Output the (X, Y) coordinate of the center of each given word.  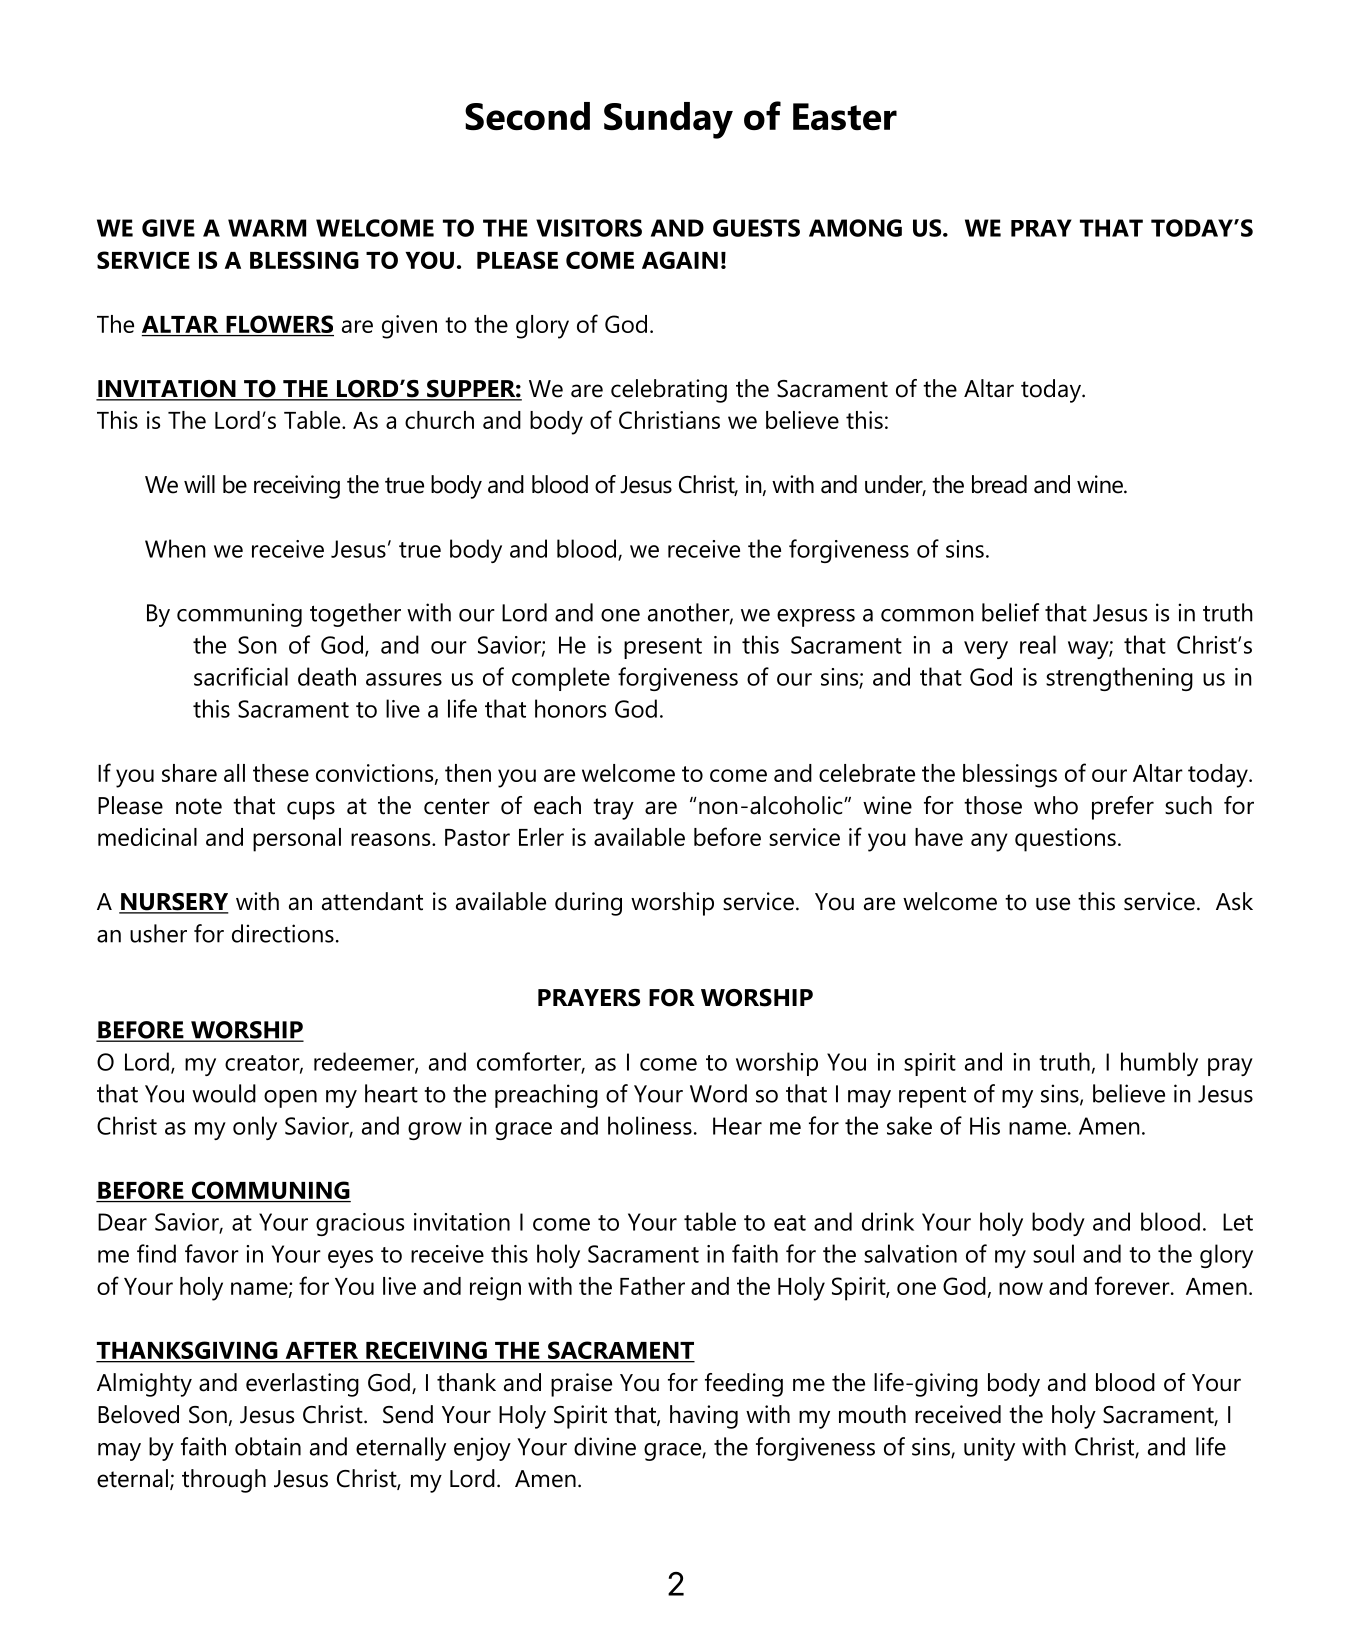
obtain (268, 1446)
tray (613, 809)
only (255, 1128)
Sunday (668, 120)
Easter (845, 116)
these (281, 773)
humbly (1159, 1064)
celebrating (669, 391)
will (199, 484)
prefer (1123, 808)
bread (999, 484)
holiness (650, 1125)
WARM (267, 228)
